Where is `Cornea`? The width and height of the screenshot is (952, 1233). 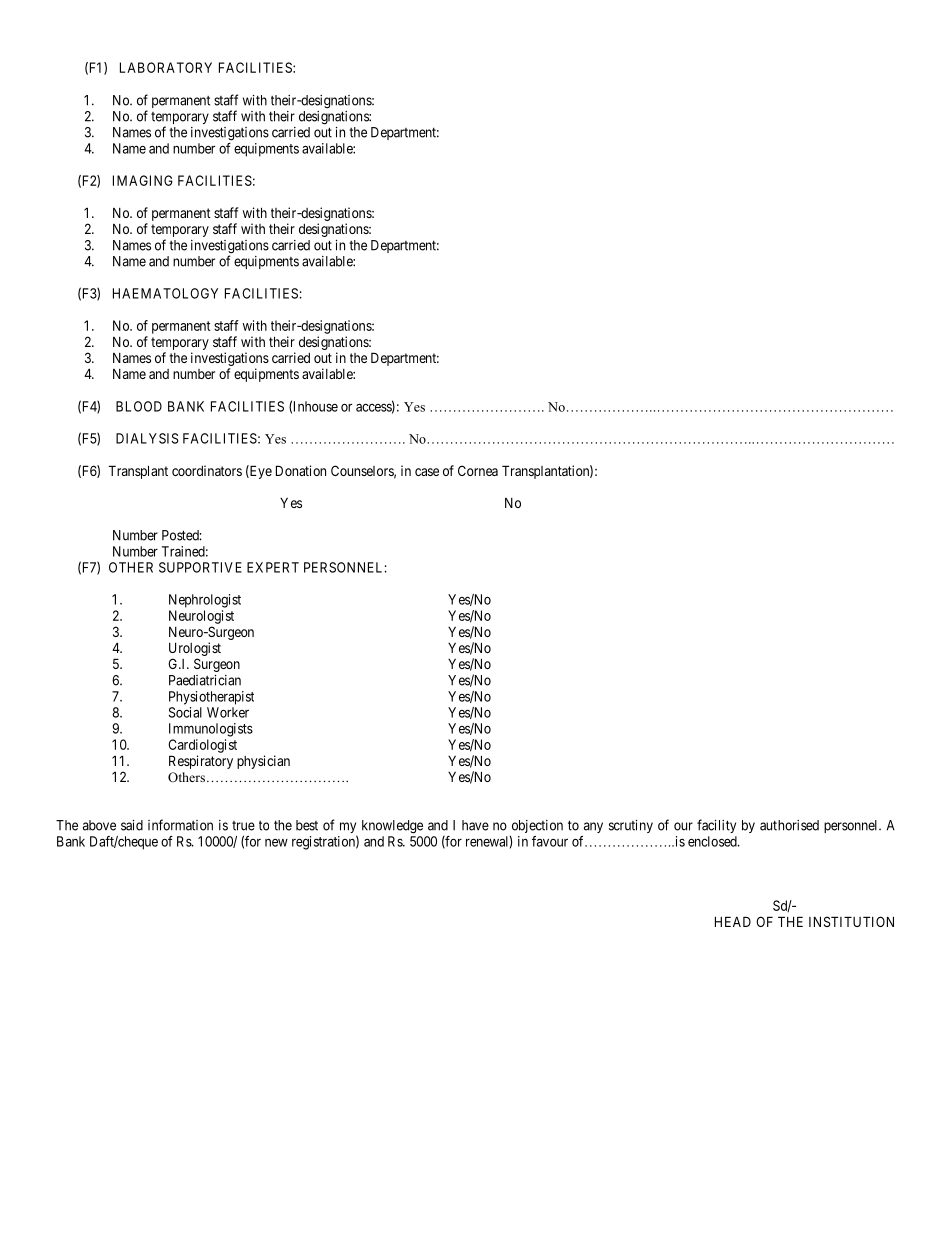
Cornea is located at coordinates (478, 470).
